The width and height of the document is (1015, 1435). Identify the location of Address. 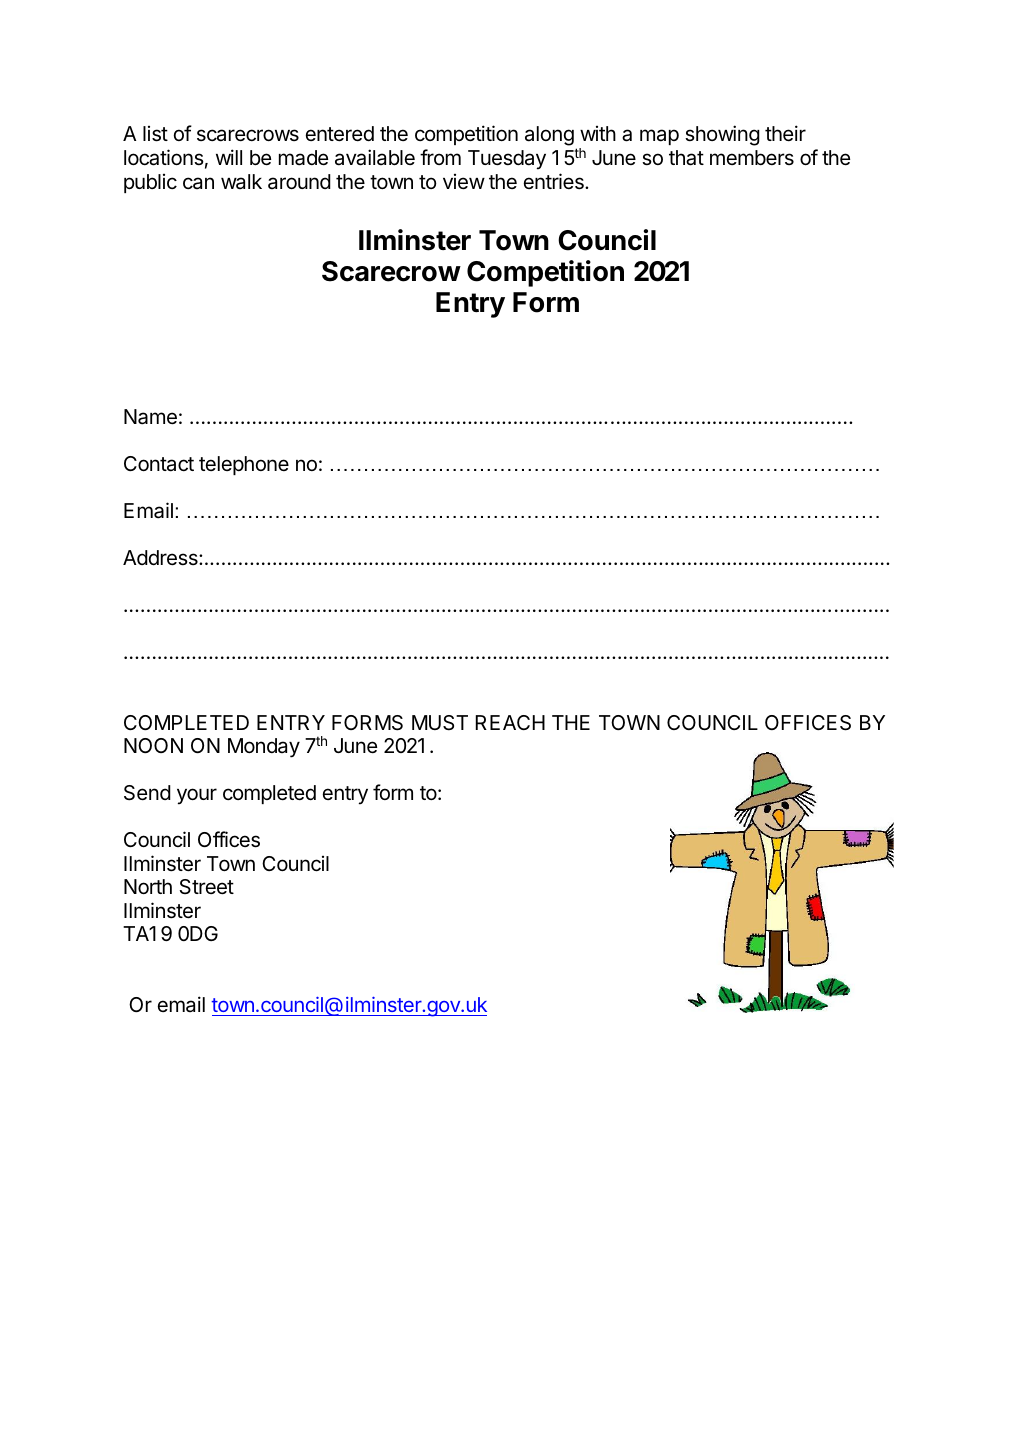
(161, 558).
